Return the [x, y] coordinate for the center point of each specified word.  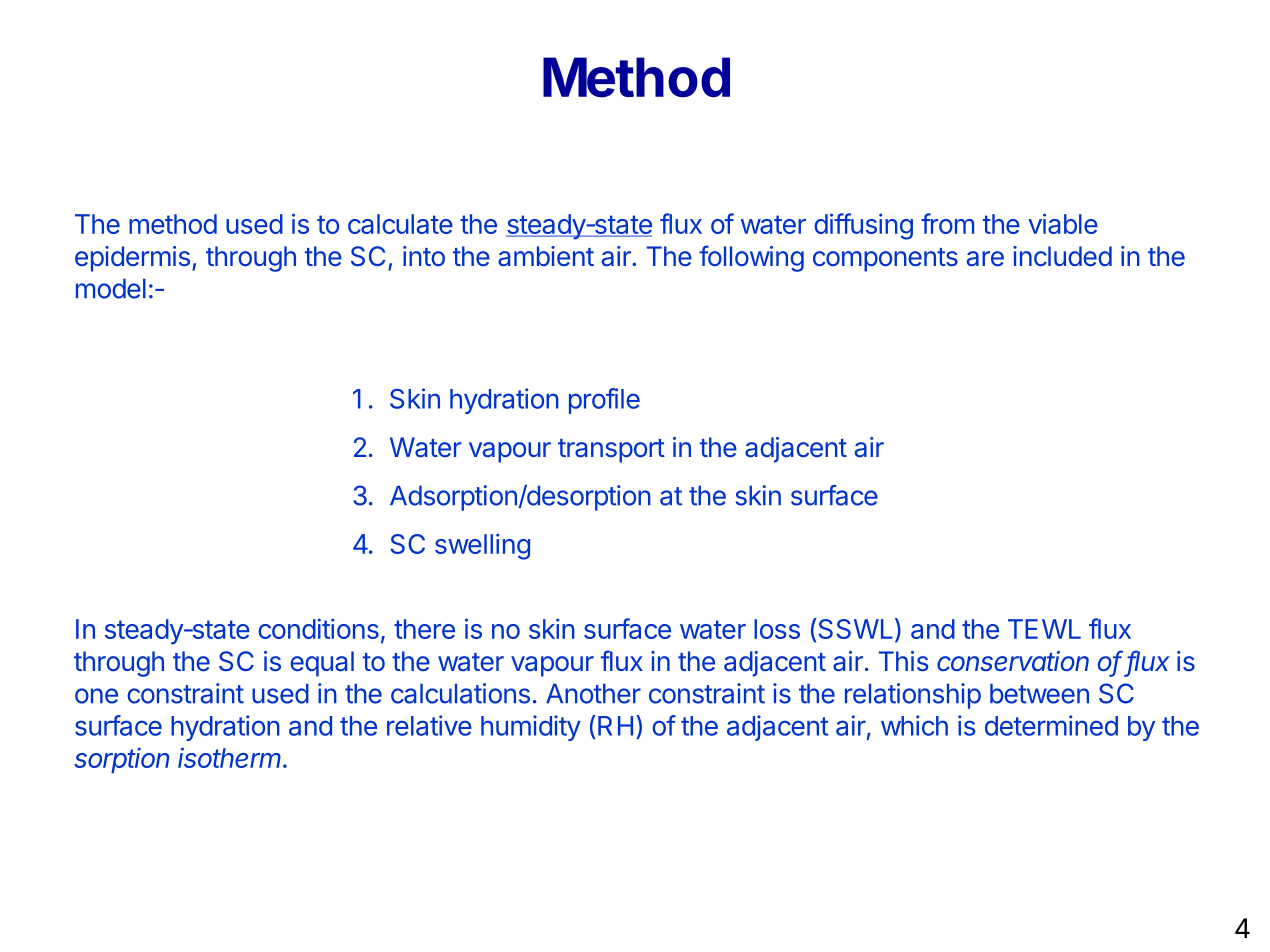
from [947, 223]
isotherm [231, 757]
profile [604, 401]
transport [611, 451]
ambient [546, 256]
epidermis [132, 259]
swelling [482, 546]
